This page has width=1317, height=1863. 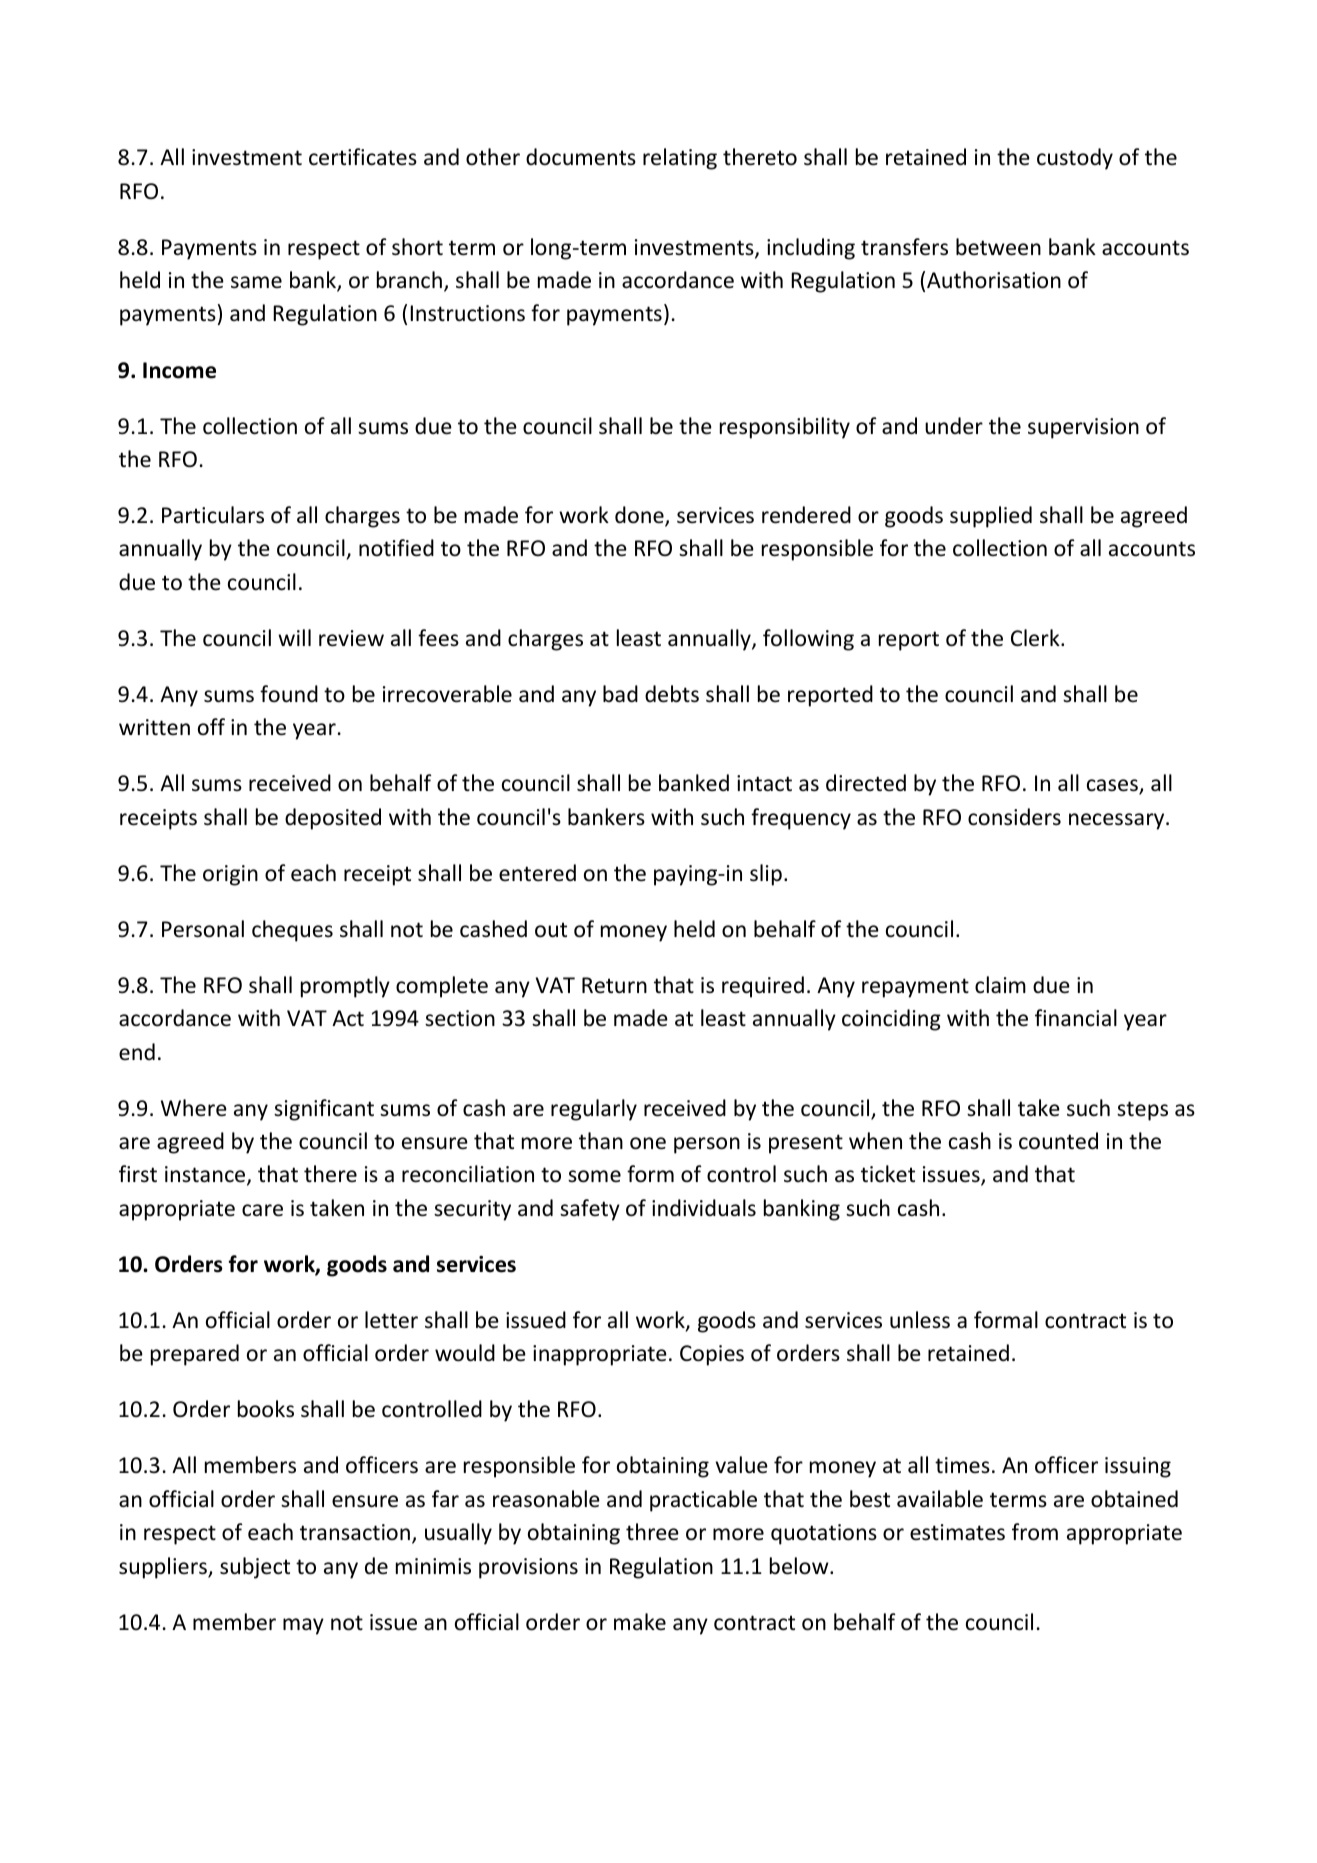 What do you see at coordinates (998, 247) in the page?
I see `between` at bounding box center [998, 247].
